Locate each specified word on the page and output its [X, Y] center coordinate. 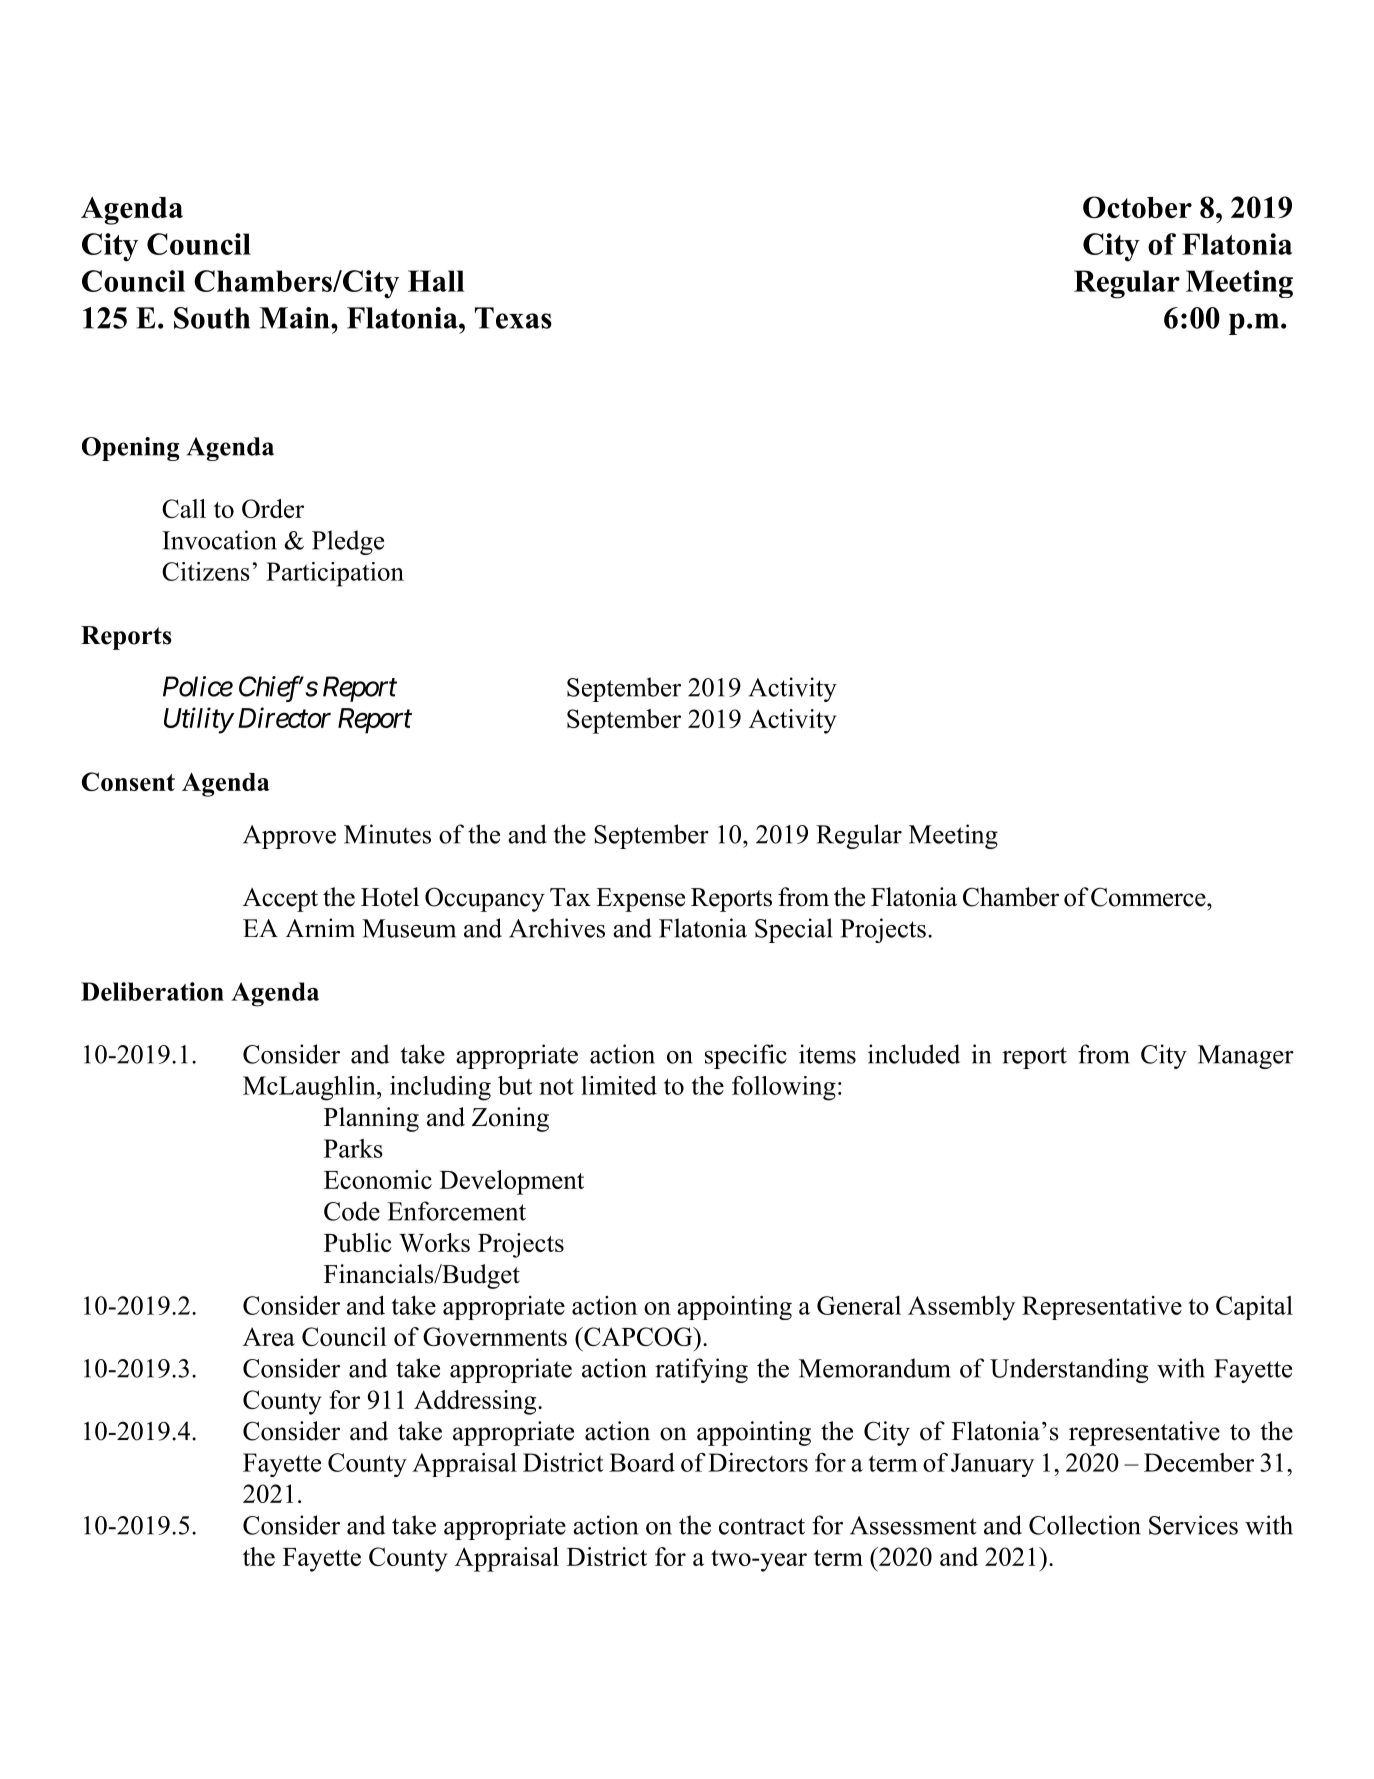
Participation [335, 574]
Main [295, 318]
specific [746, 1056]
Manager [1246, 1057]
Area [269, 1336]
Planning [371, 1119]
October [1137, 207]
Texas [513, 318]
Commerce [1149, 897]
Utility [198, 720]
